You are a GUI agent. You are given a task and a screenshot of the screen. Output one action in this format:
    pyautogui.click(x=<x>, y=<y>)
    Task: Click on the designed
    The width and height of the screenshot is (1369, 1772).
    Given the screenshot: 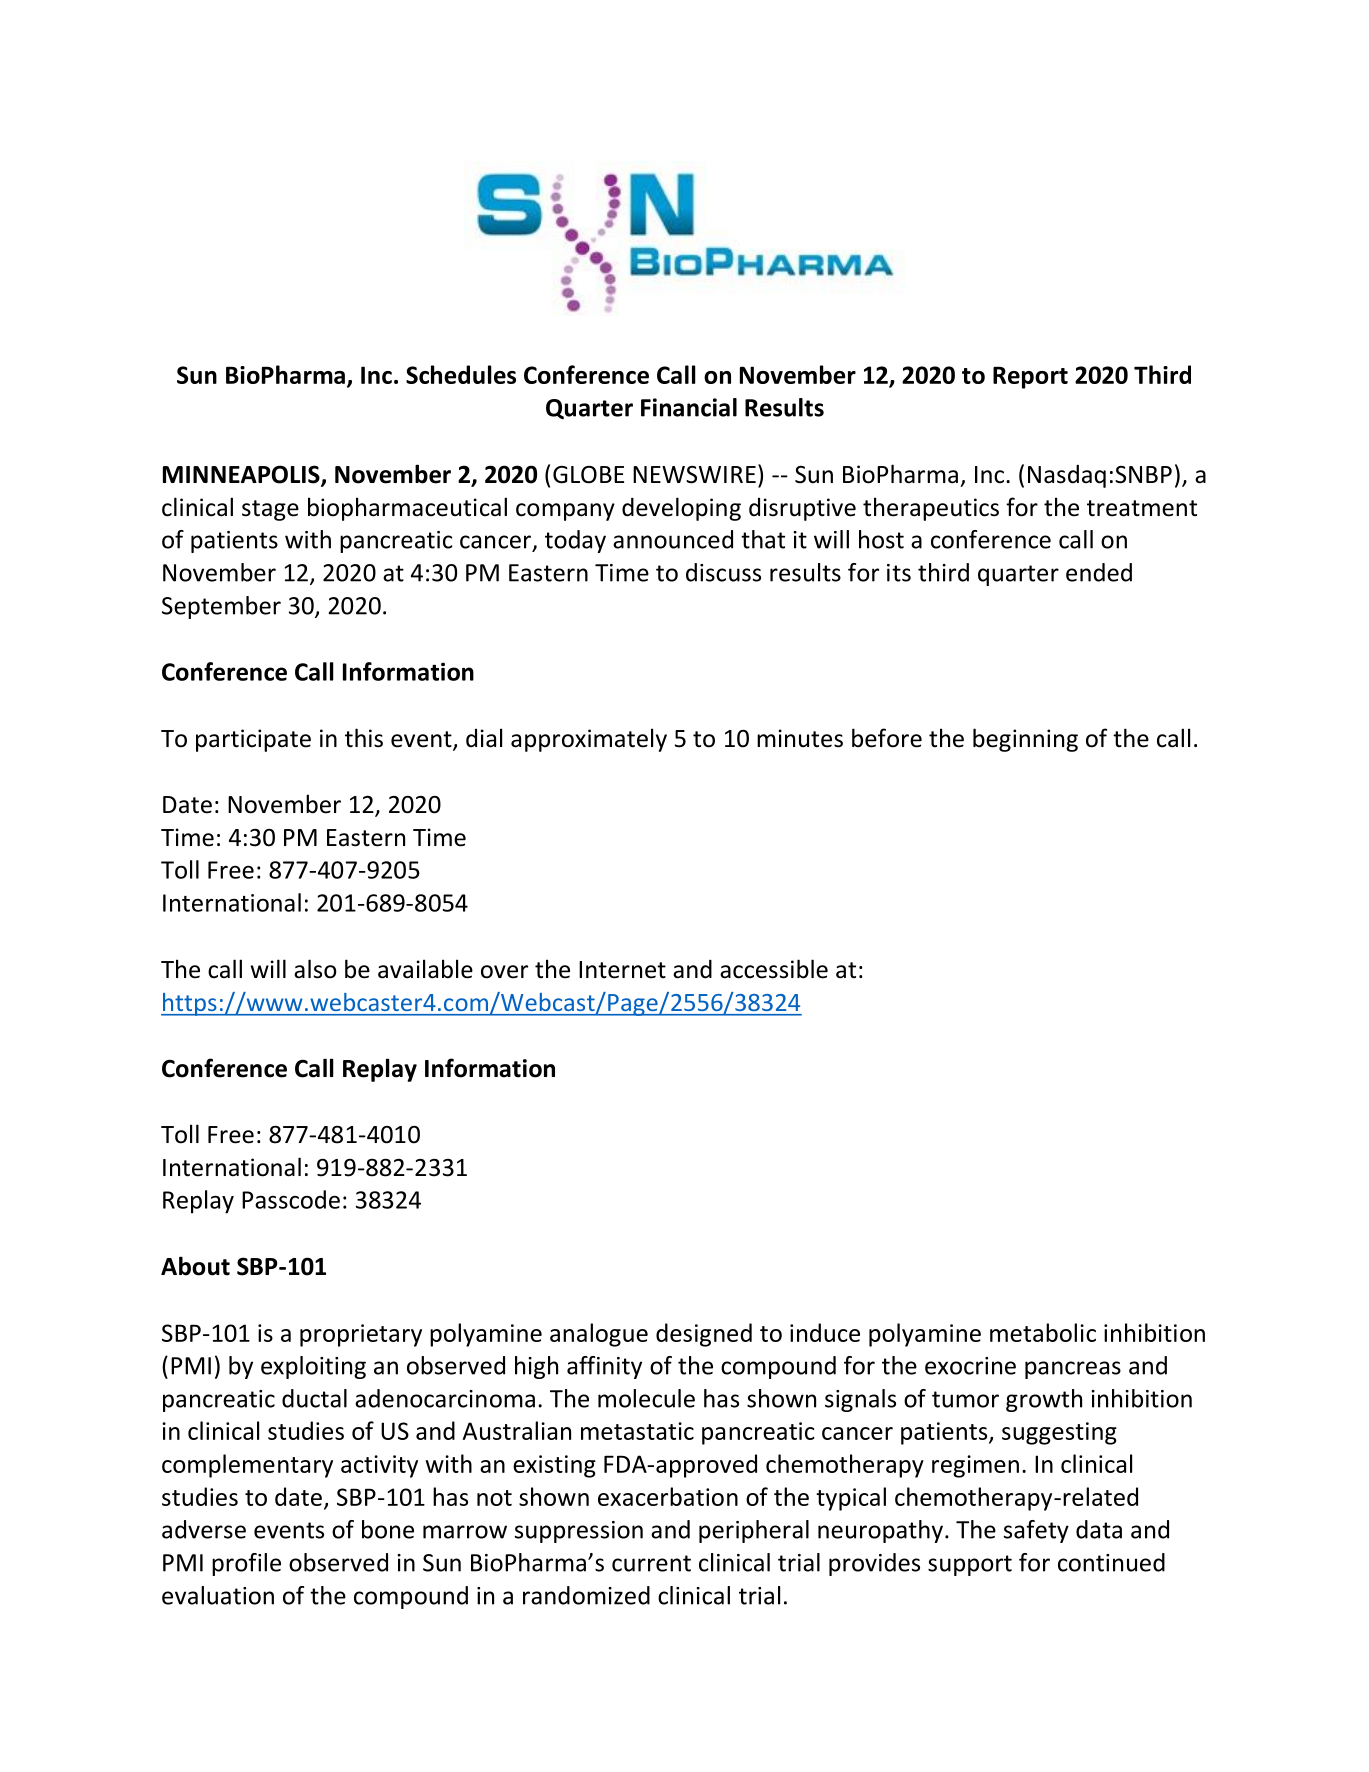 What is the action you would take?
    pyautogui.click(x=704, y=1335)
